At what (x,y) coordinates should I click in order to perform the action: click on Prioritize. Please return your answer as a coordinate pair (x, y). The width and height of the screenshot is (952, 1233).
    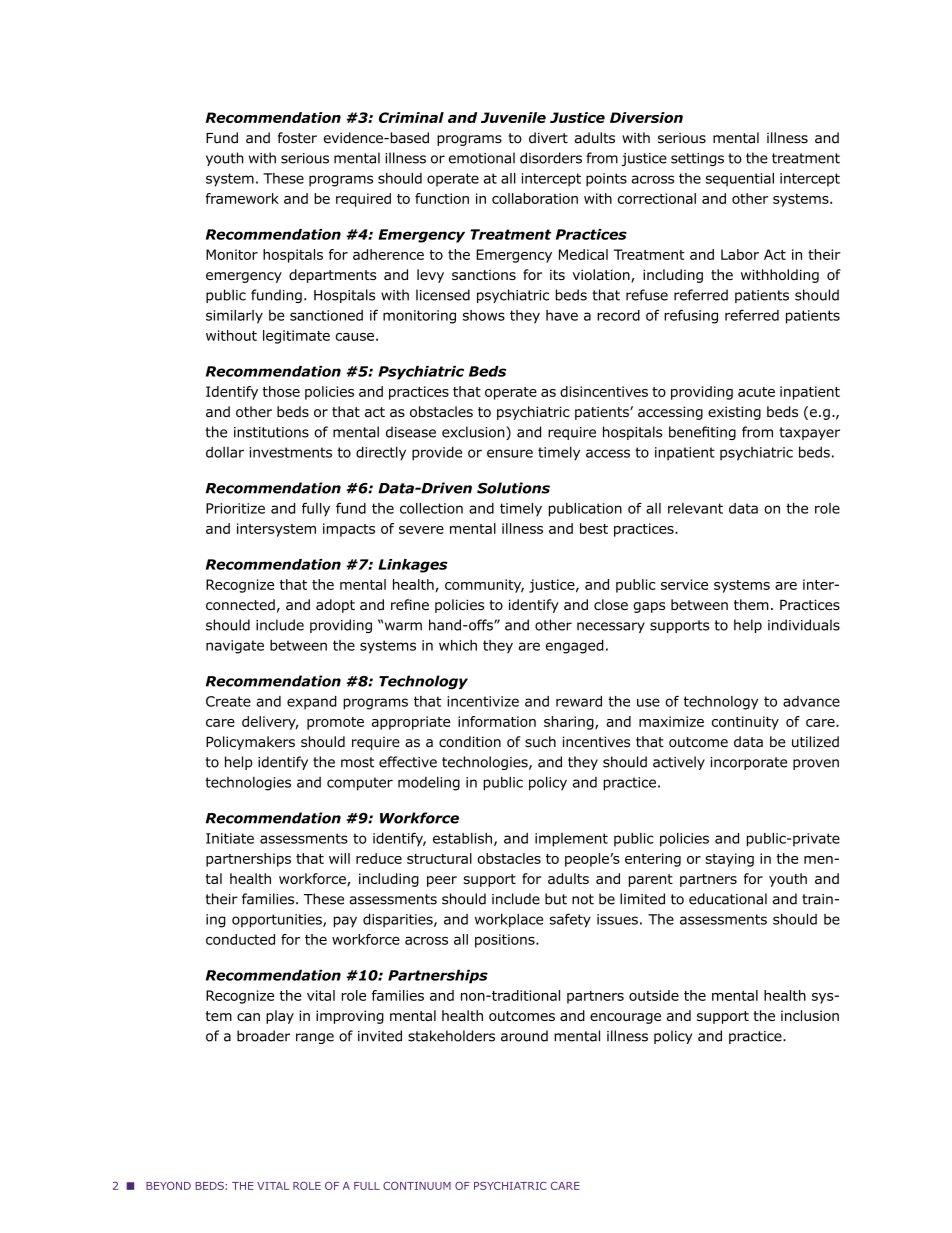
    Looking at the image, I should click on (235, 508).
